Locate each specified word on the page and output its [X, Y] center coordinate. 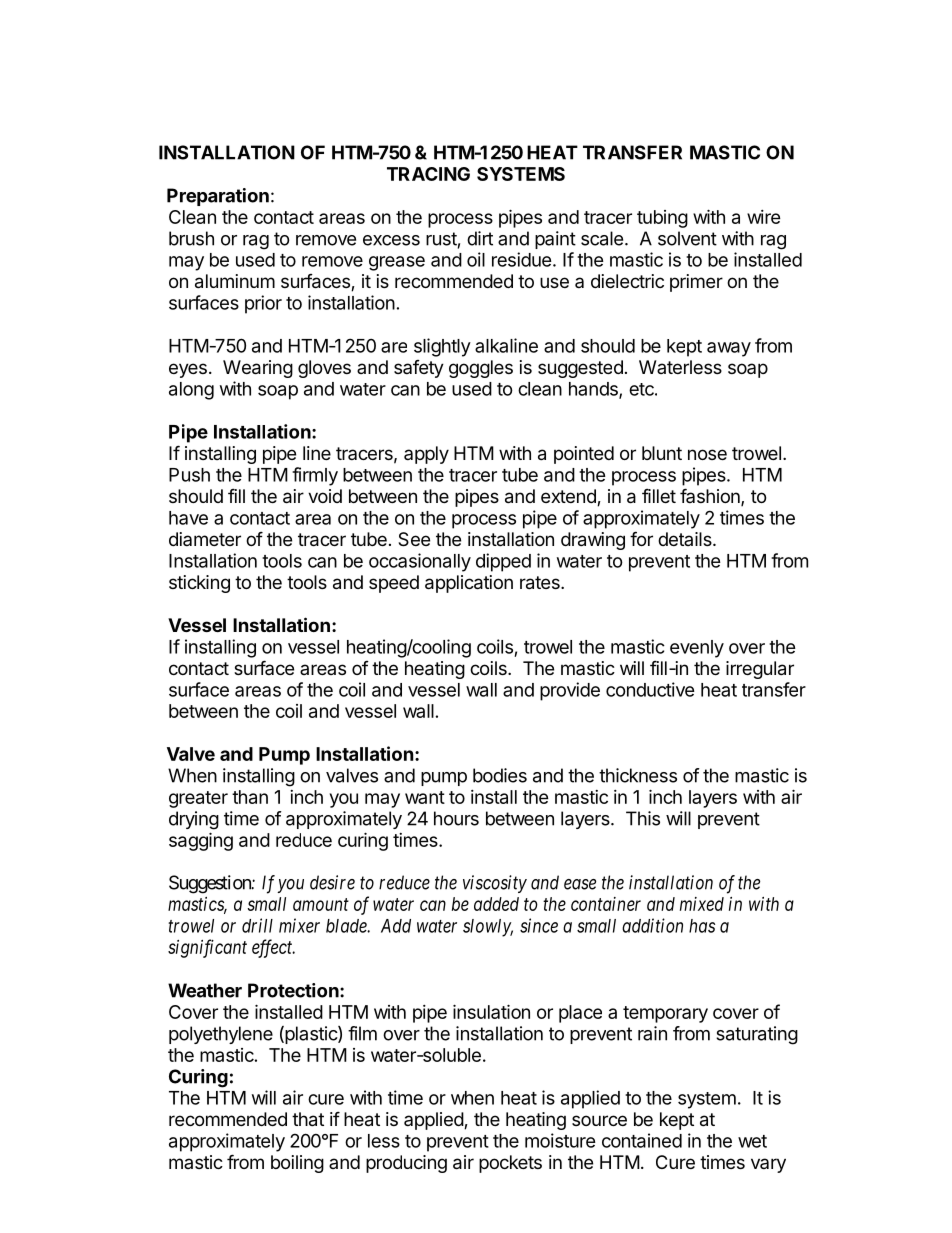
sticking [199, 584]
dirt [480, 238]
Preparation [218, 197]
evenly [697, 649]
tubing [662, 219]
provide [570, 691]
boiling [297, 1164]
